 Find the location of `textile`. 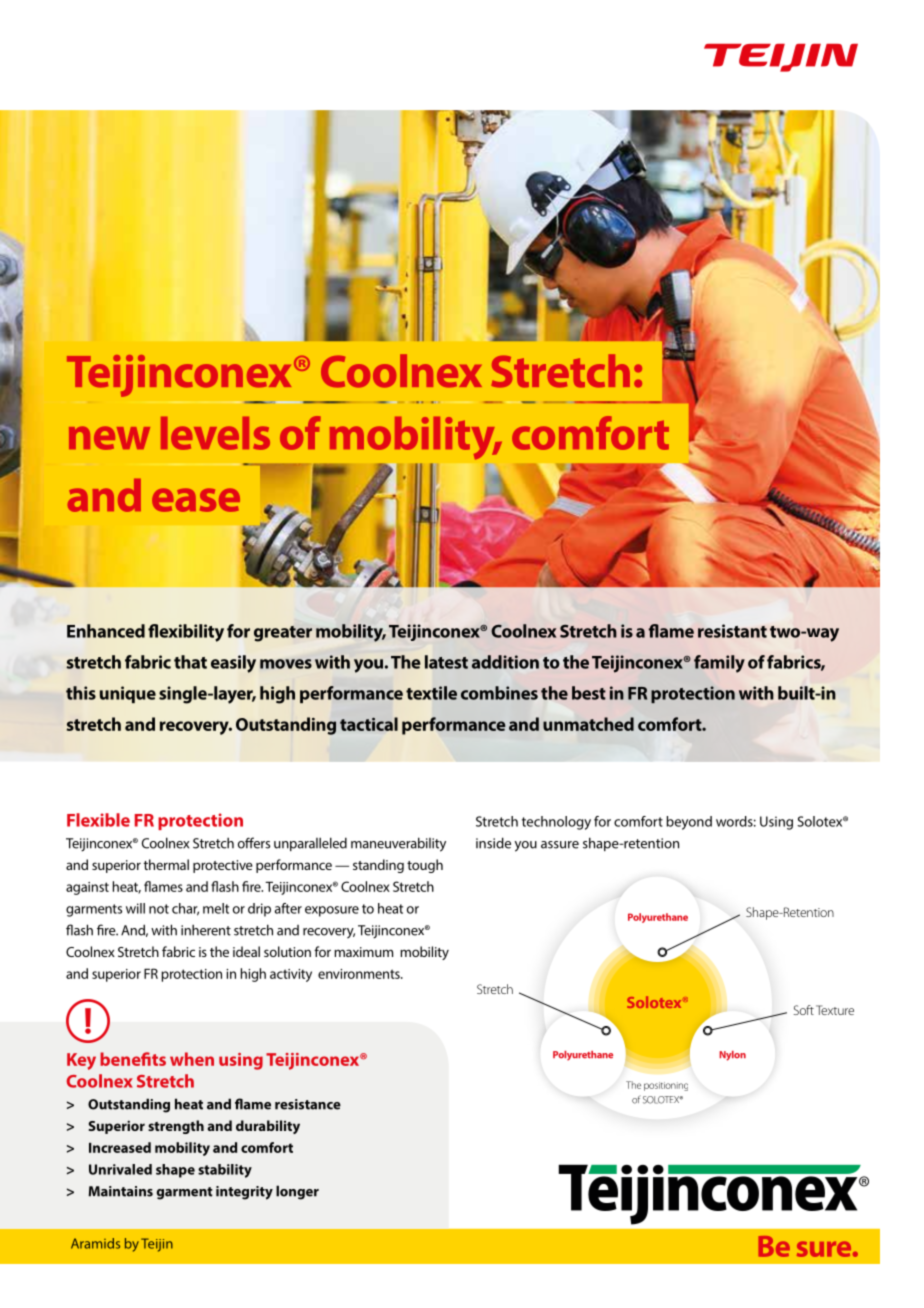

textile is located at coordinates (431, 693).
